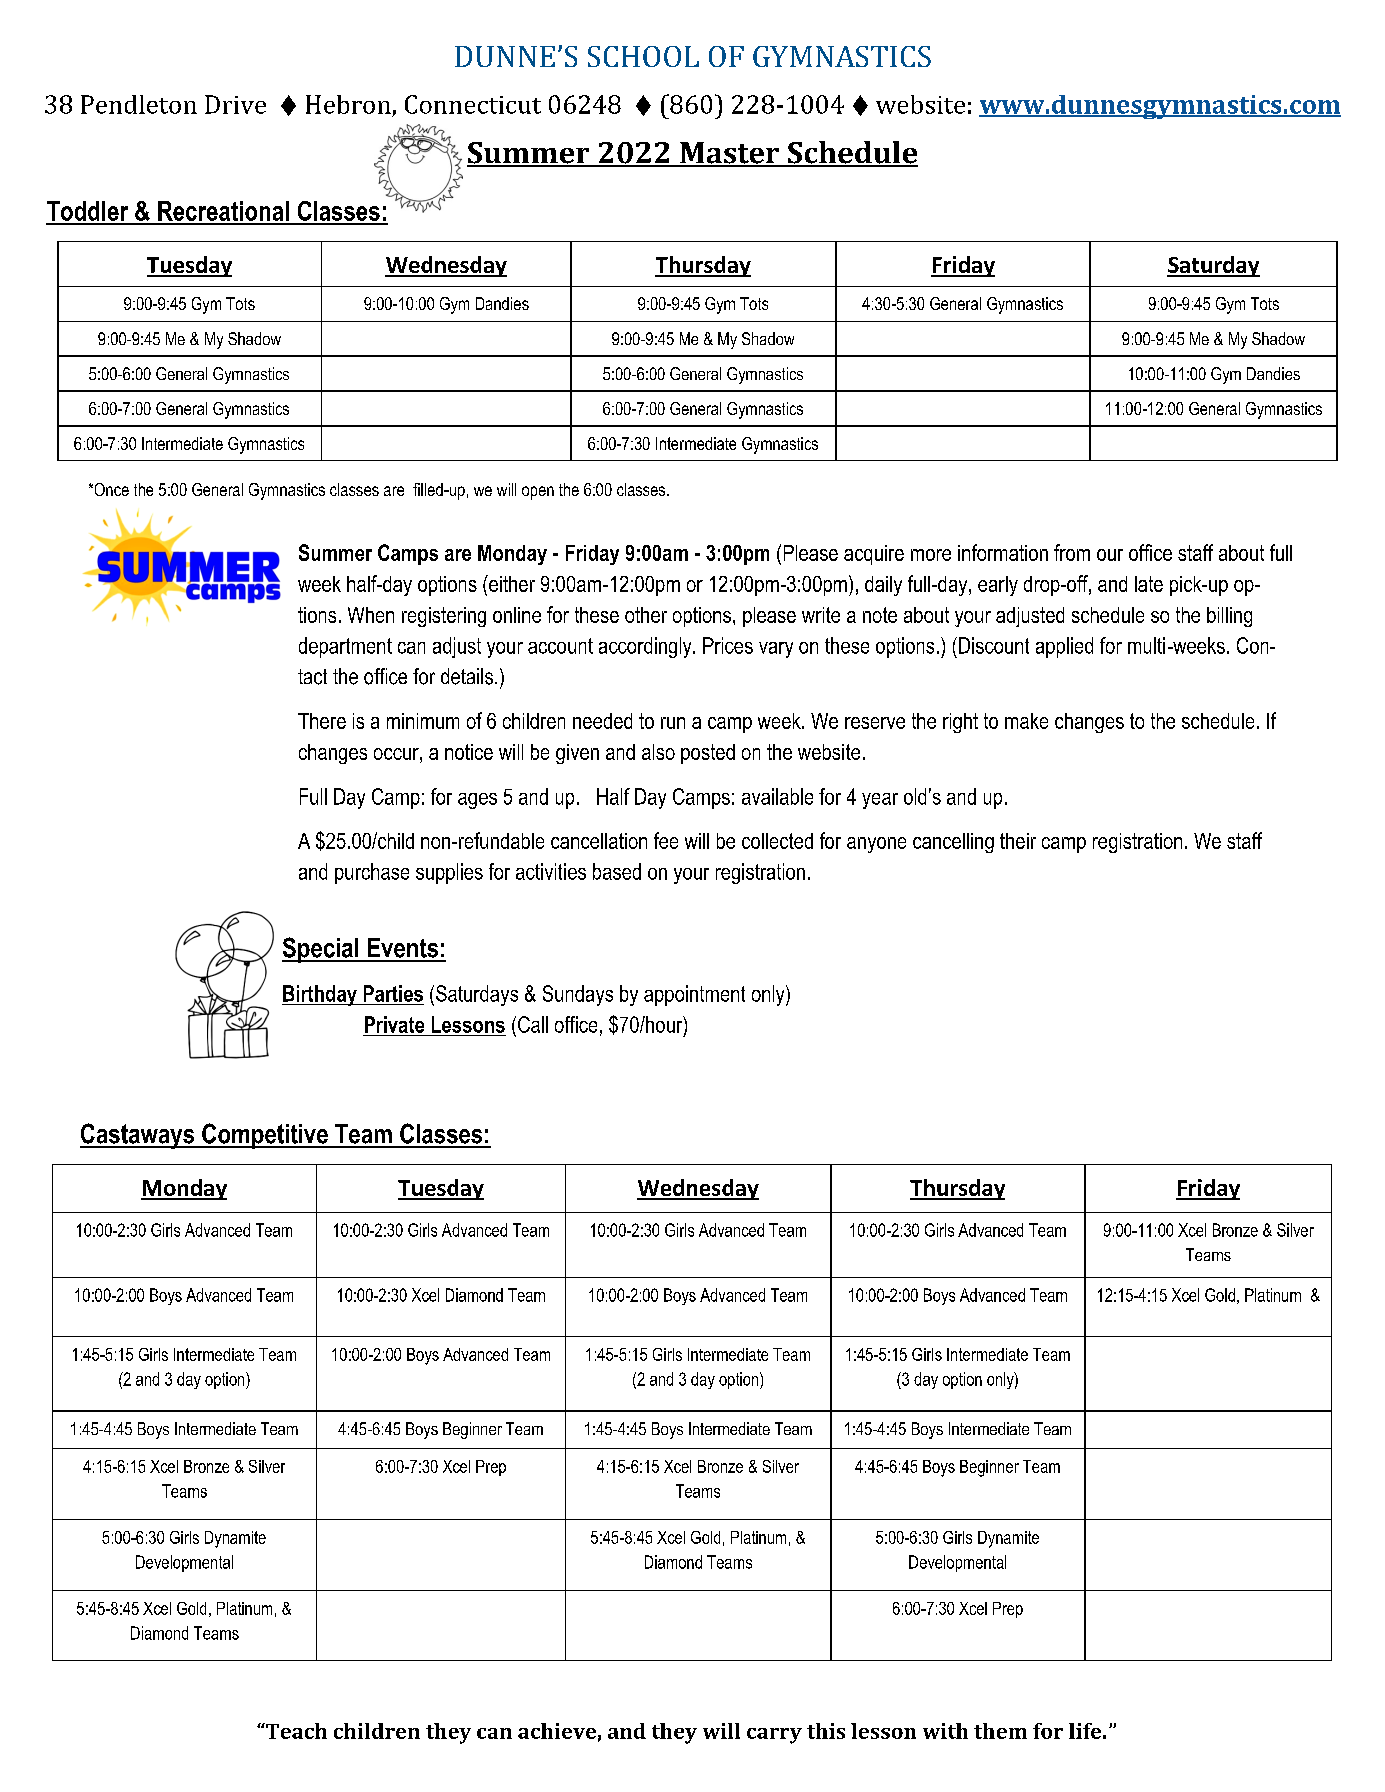 The width and height of the screenshot is (1385, 1792). What do you see at coordinates (730, 154) in the screenshot?
I see `Master` at bounding box center [730, 154].
